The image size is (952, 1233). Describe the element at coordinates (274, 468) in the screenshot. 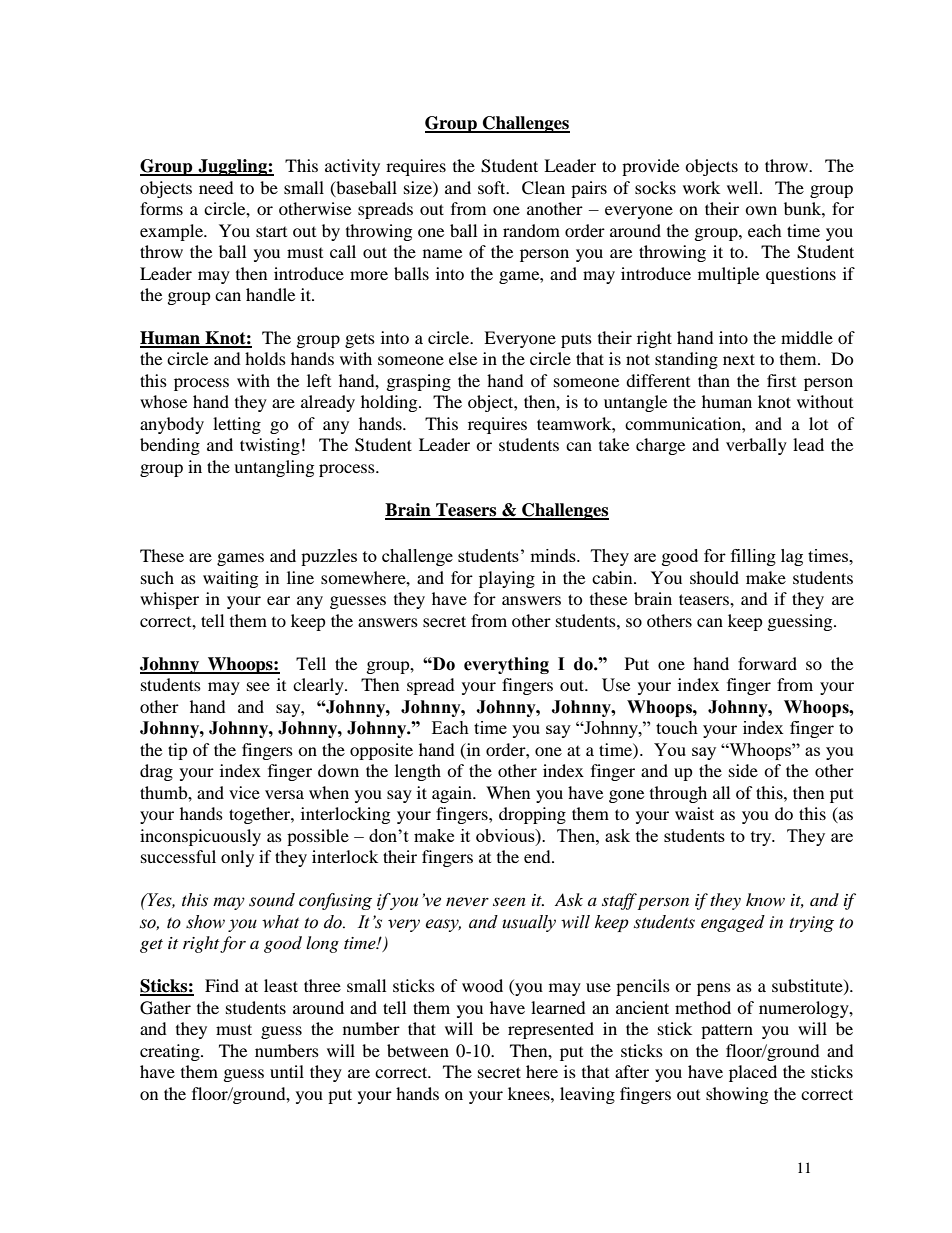

I see `untangling` at that location.
